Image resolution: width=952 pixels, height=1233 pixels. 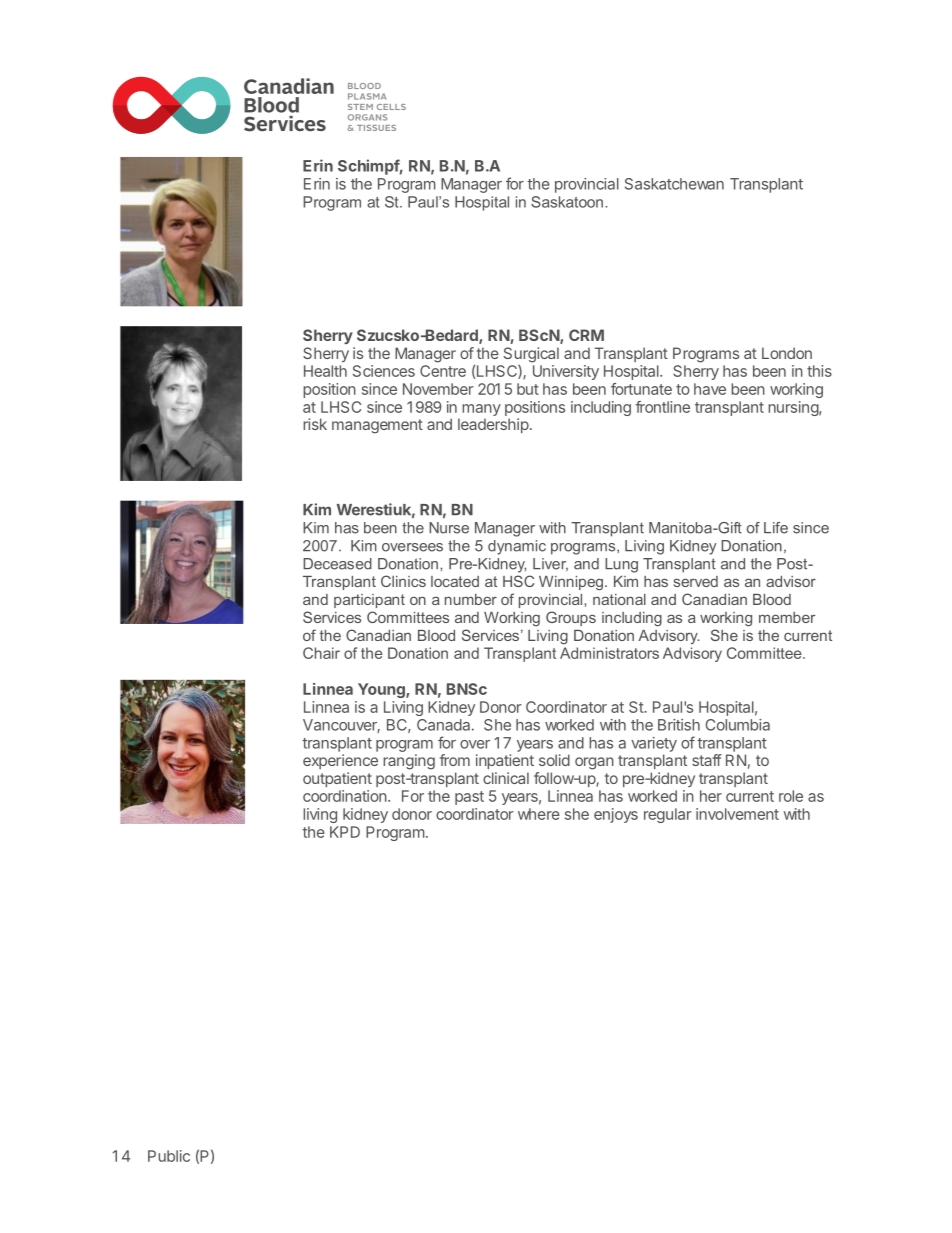 I want to click on where, so click(x=539, y=814).
